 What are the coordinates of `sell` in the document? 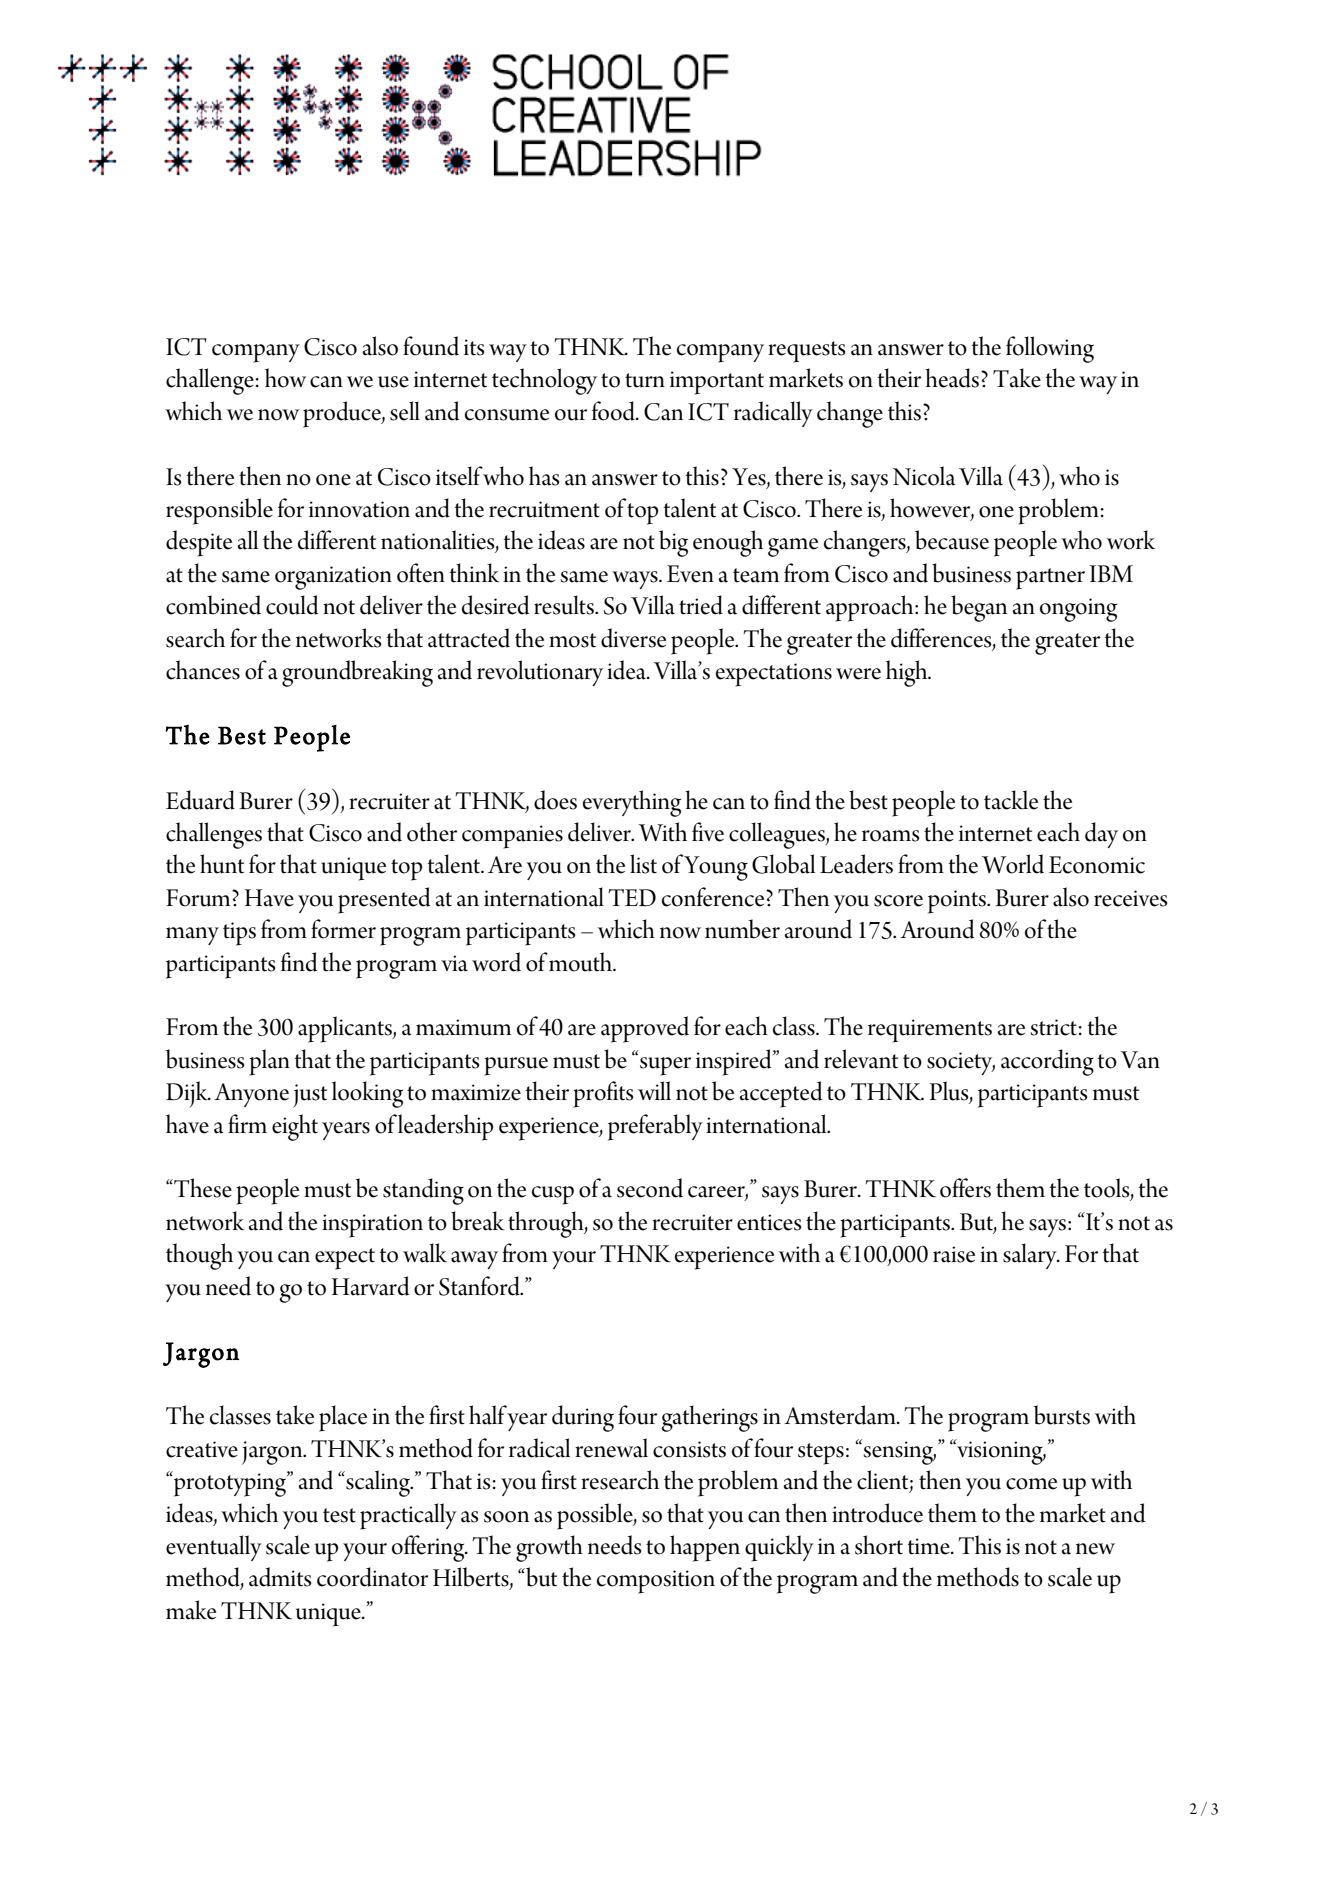 It's located at (405, 411).
